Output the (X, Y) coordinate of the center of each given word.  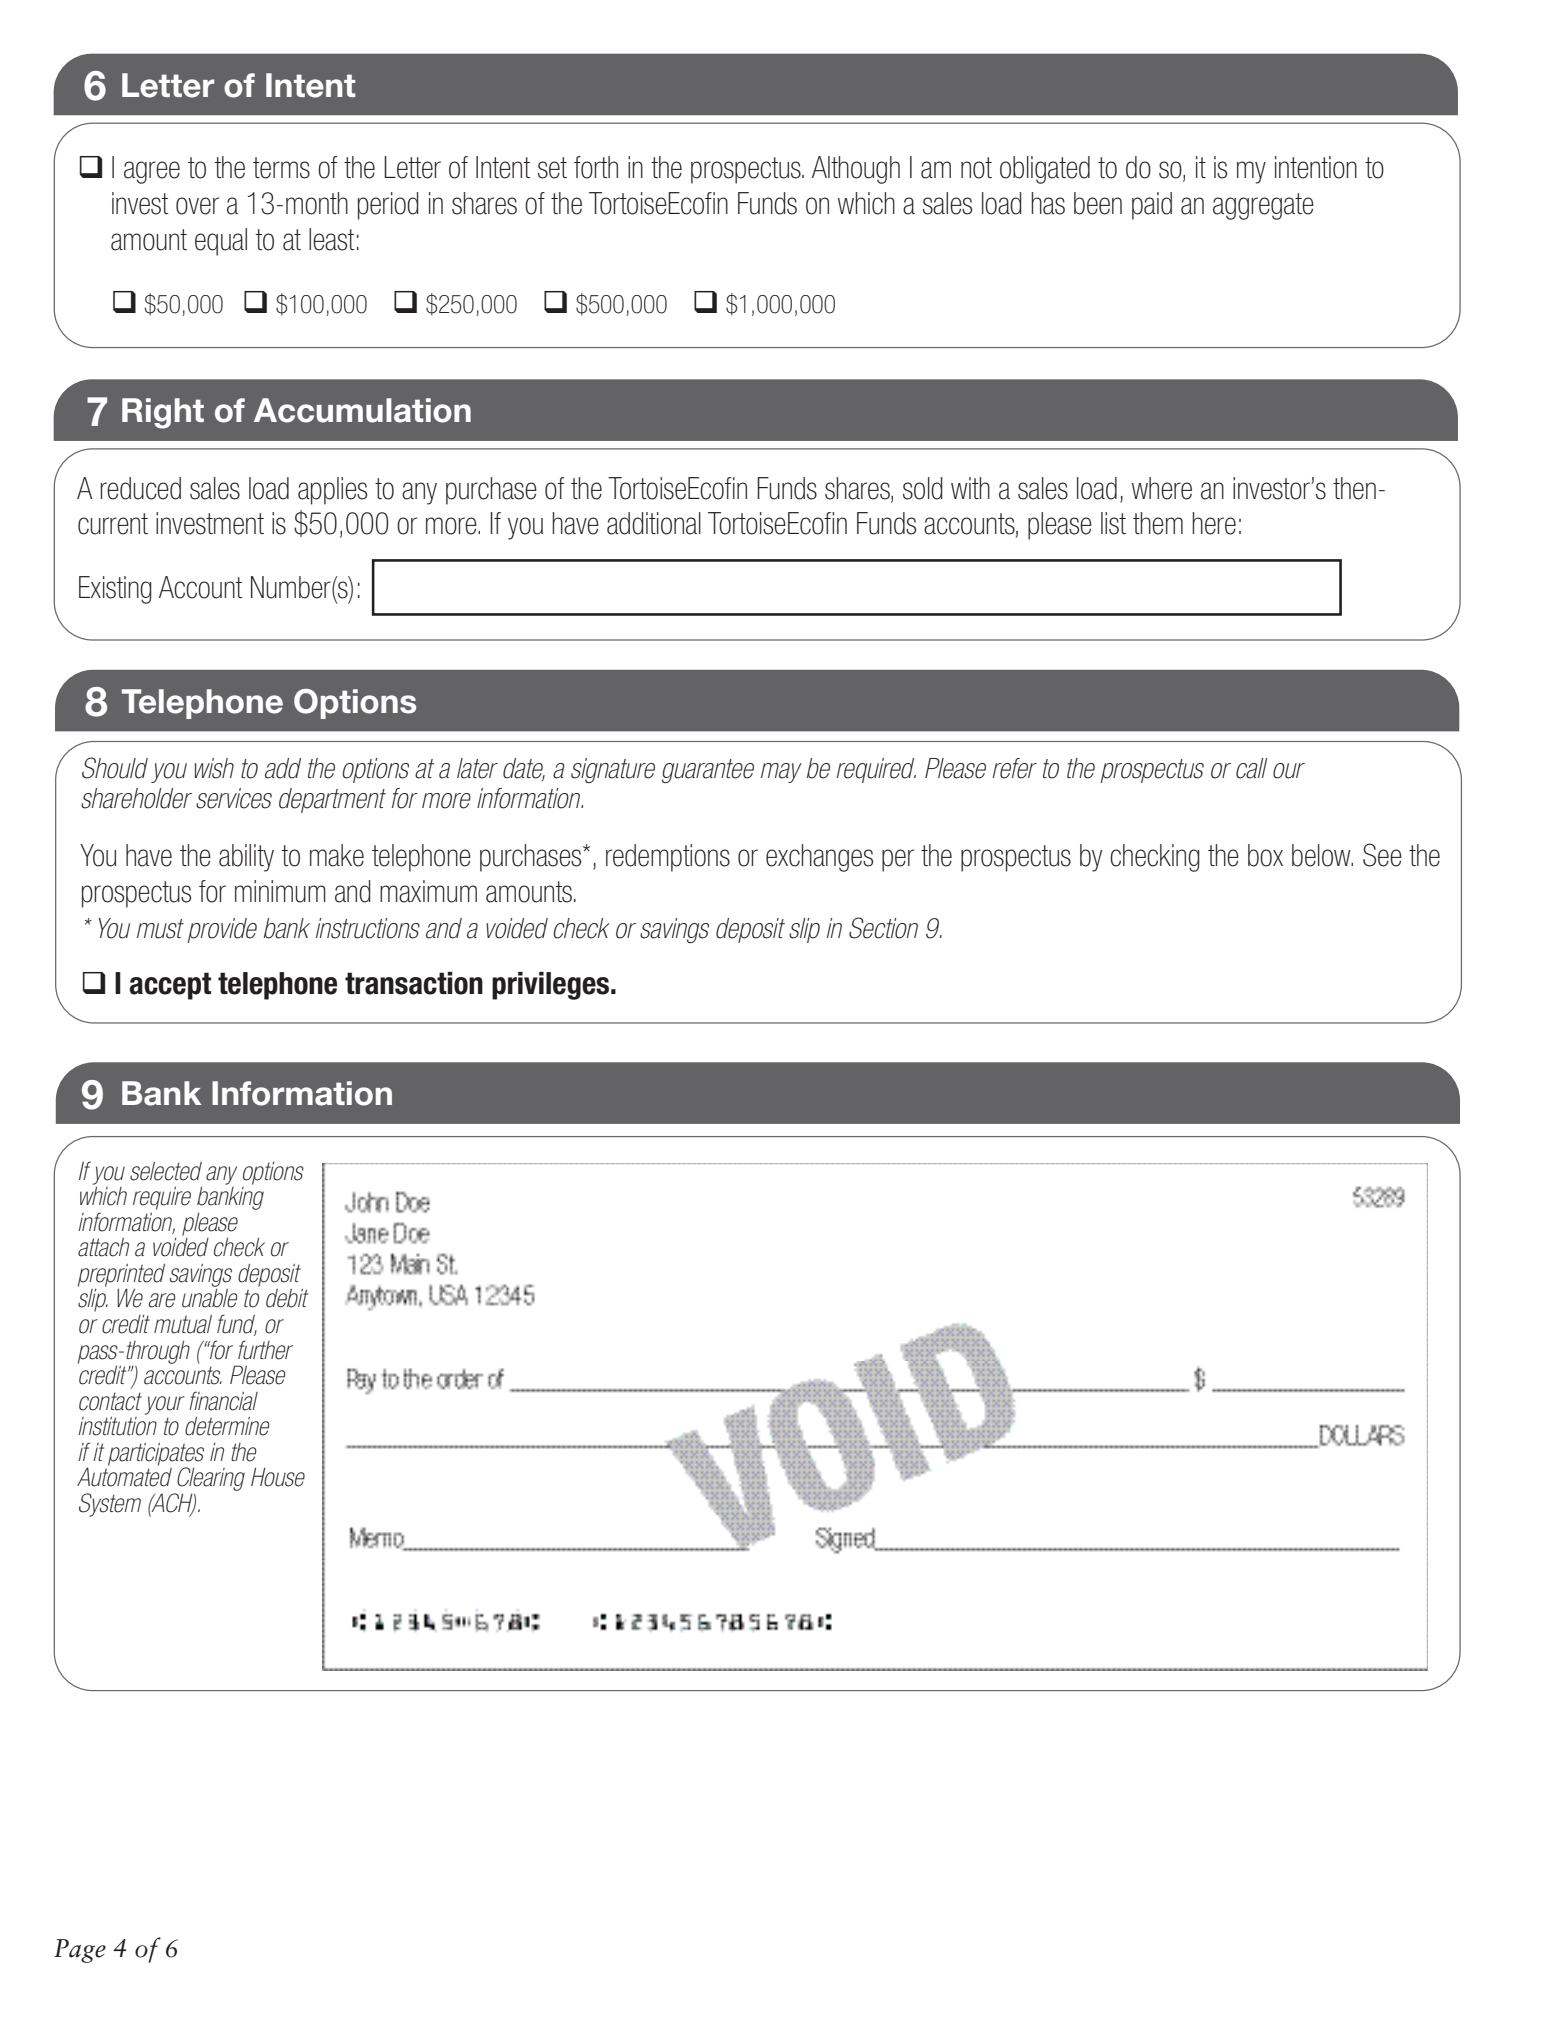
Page (80, 1951)
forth (596, 167)
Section (883, 928)
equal (221, 242)
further (265, 1350)
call (1252, 768)
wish (214, 768)
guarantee (708, 771)
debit (287, 1298)
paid (1152, 206)
